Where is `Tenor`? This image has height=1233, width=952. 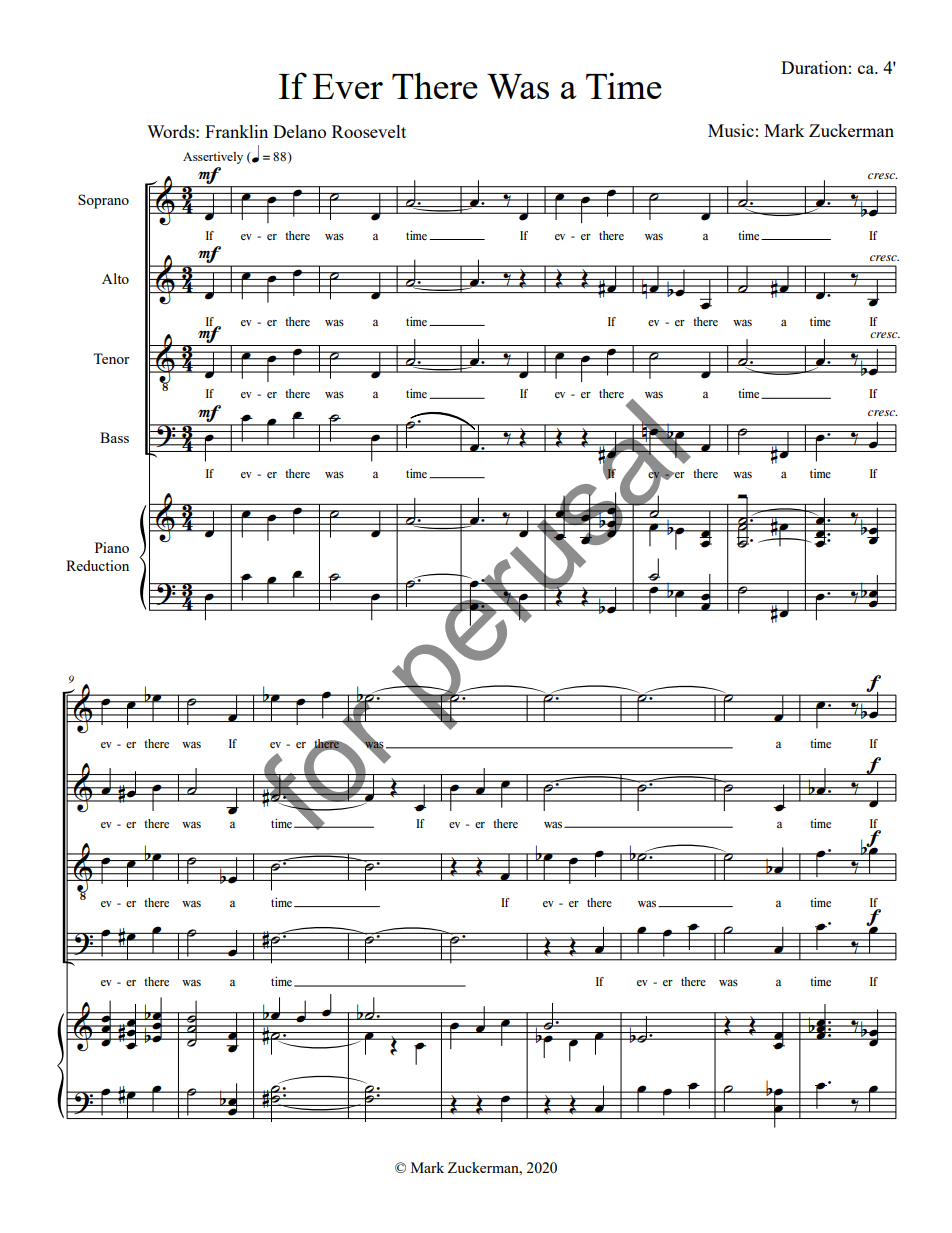
Tenor is located at coordinates (111, 358).
